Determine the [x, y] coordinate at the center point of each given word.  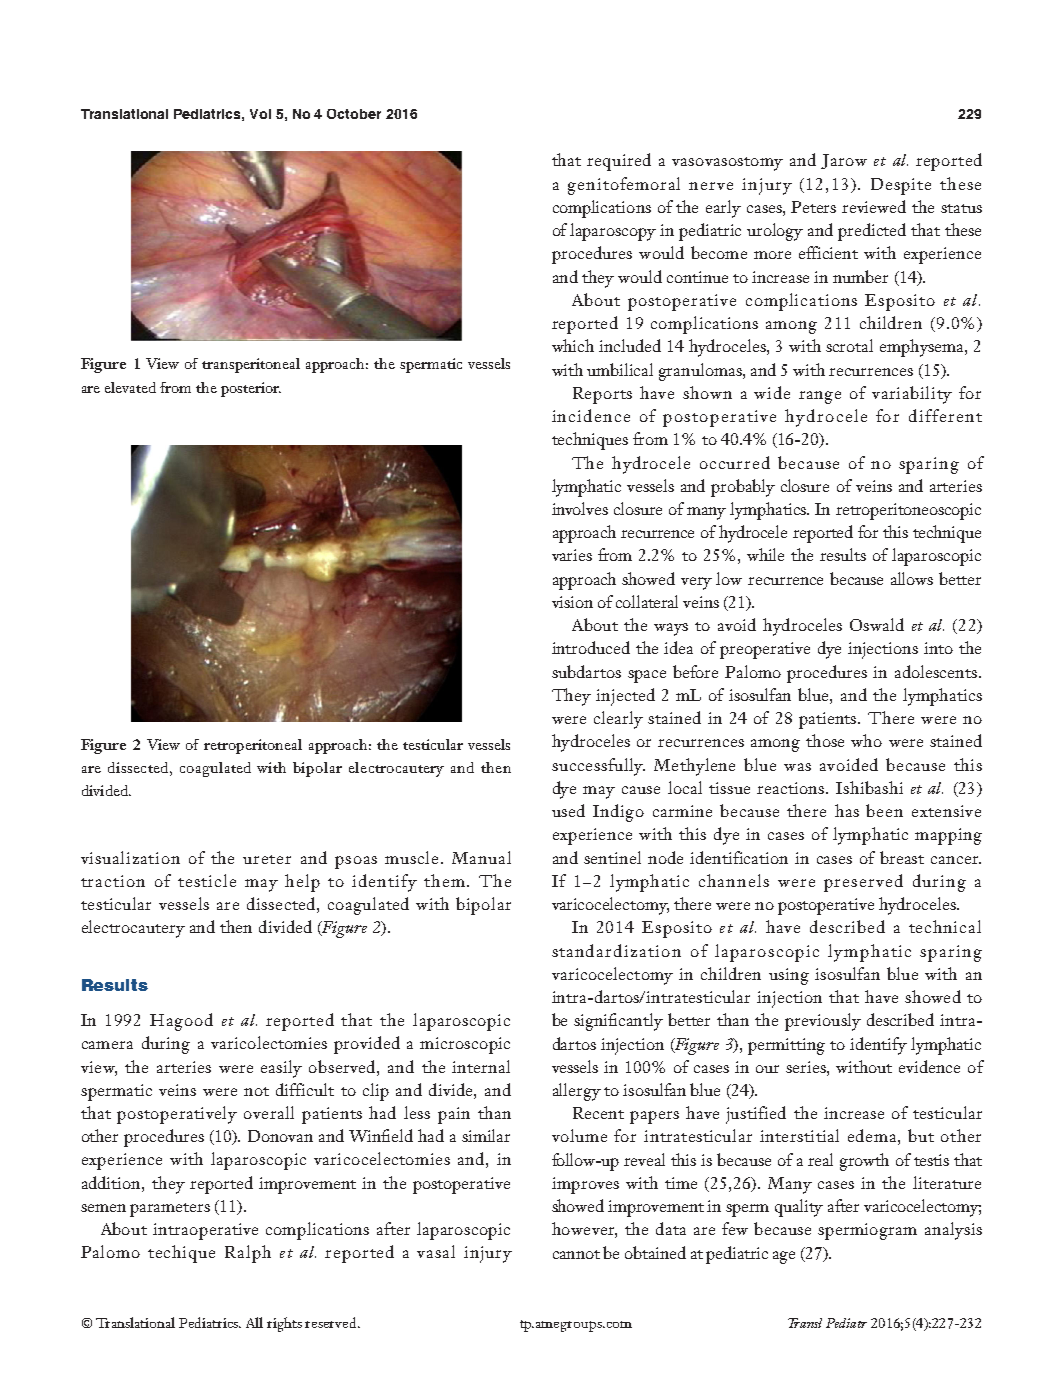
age [784, 1257]
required [619, 162]
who [866, 740]
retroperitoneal [253, 746]
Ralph [248, 1254]
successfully [598, 767]
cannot [576, 1254]
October [354, 114]
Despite [901, 186]
